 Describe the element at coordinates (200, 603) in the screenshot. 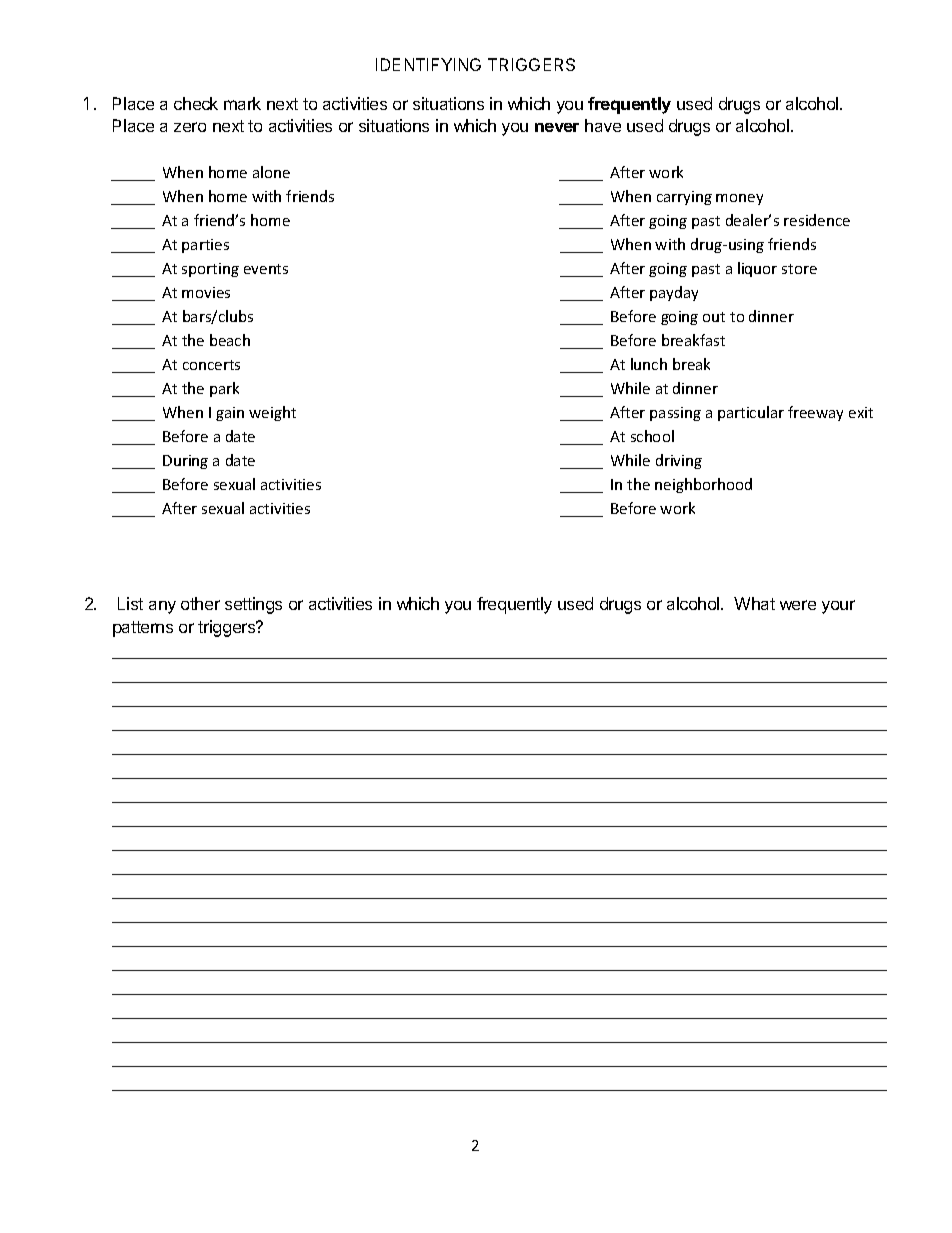

I see `other` at that location.
